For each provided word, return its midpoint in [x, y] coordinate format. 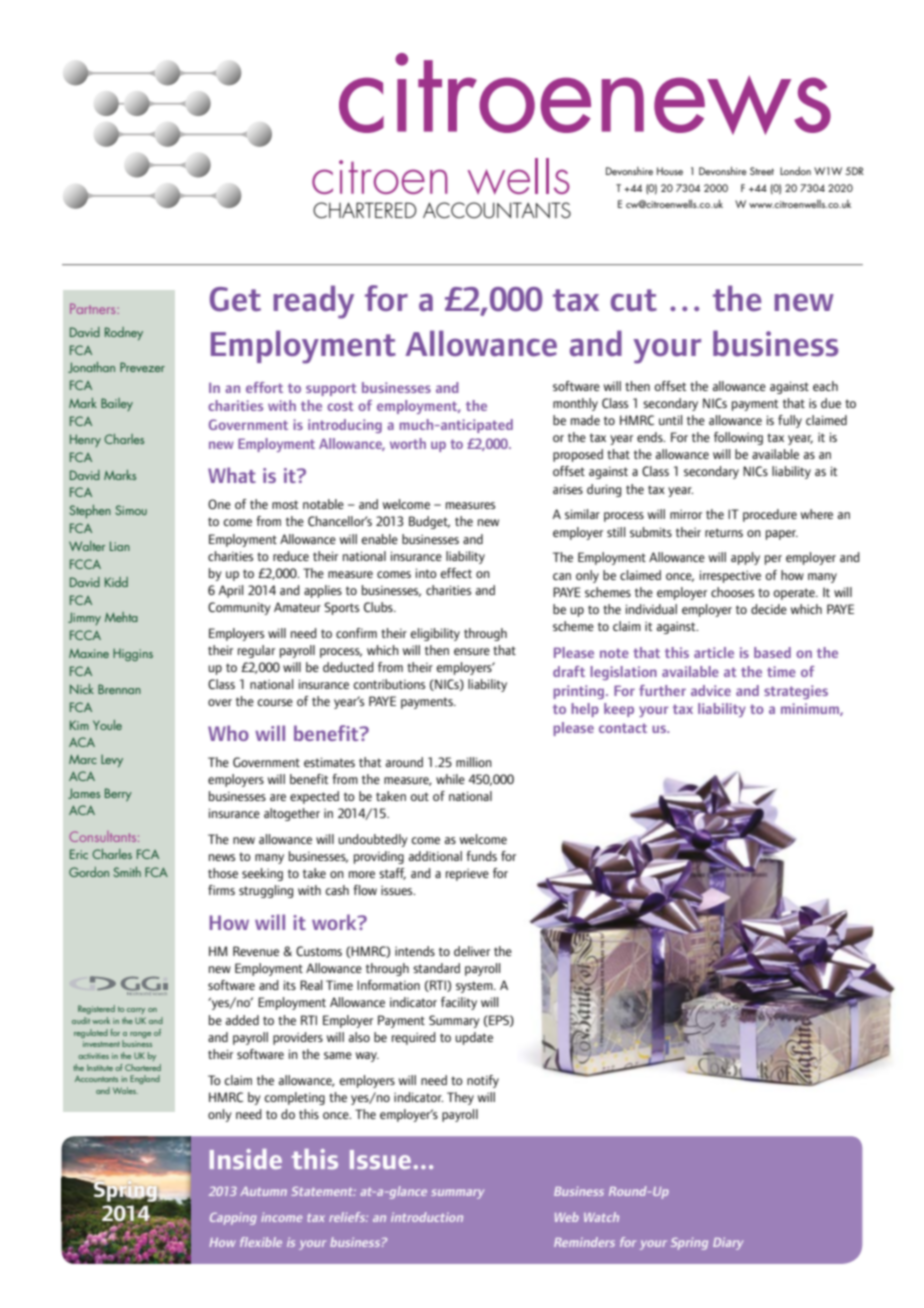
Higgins [133, 654]
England [145, 1079]
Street [762, 171]
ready [313, 302]
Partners [94, 308]
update [474, 1038]
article [714, 652]
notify [483, 1081]
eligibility [435, 634]
